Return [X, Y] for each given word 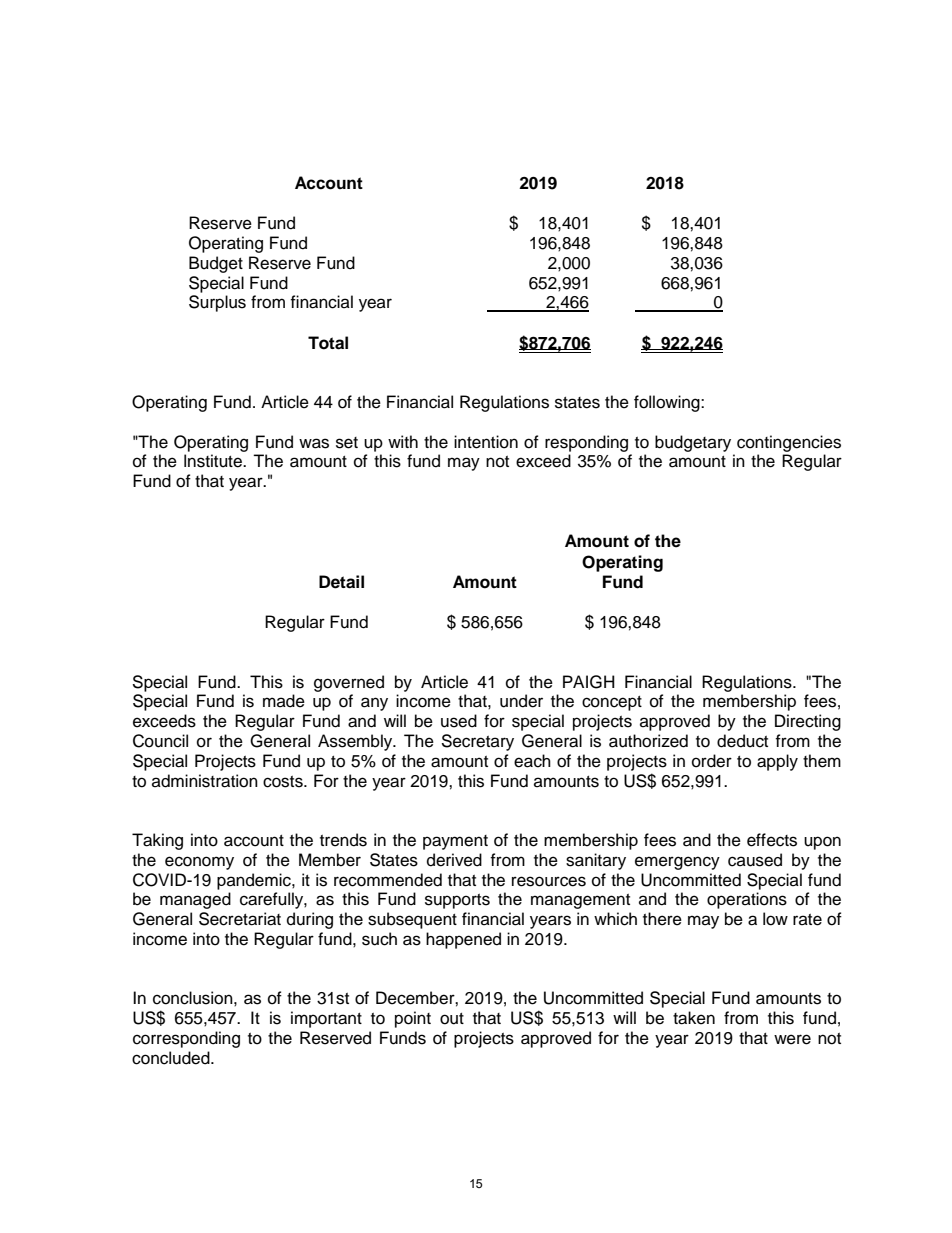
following [668, 403]
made [284, 701]
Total [328, 343]
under [521, 701]
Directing [808, 722]
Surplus [217, 303]
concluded [172, 1058]
